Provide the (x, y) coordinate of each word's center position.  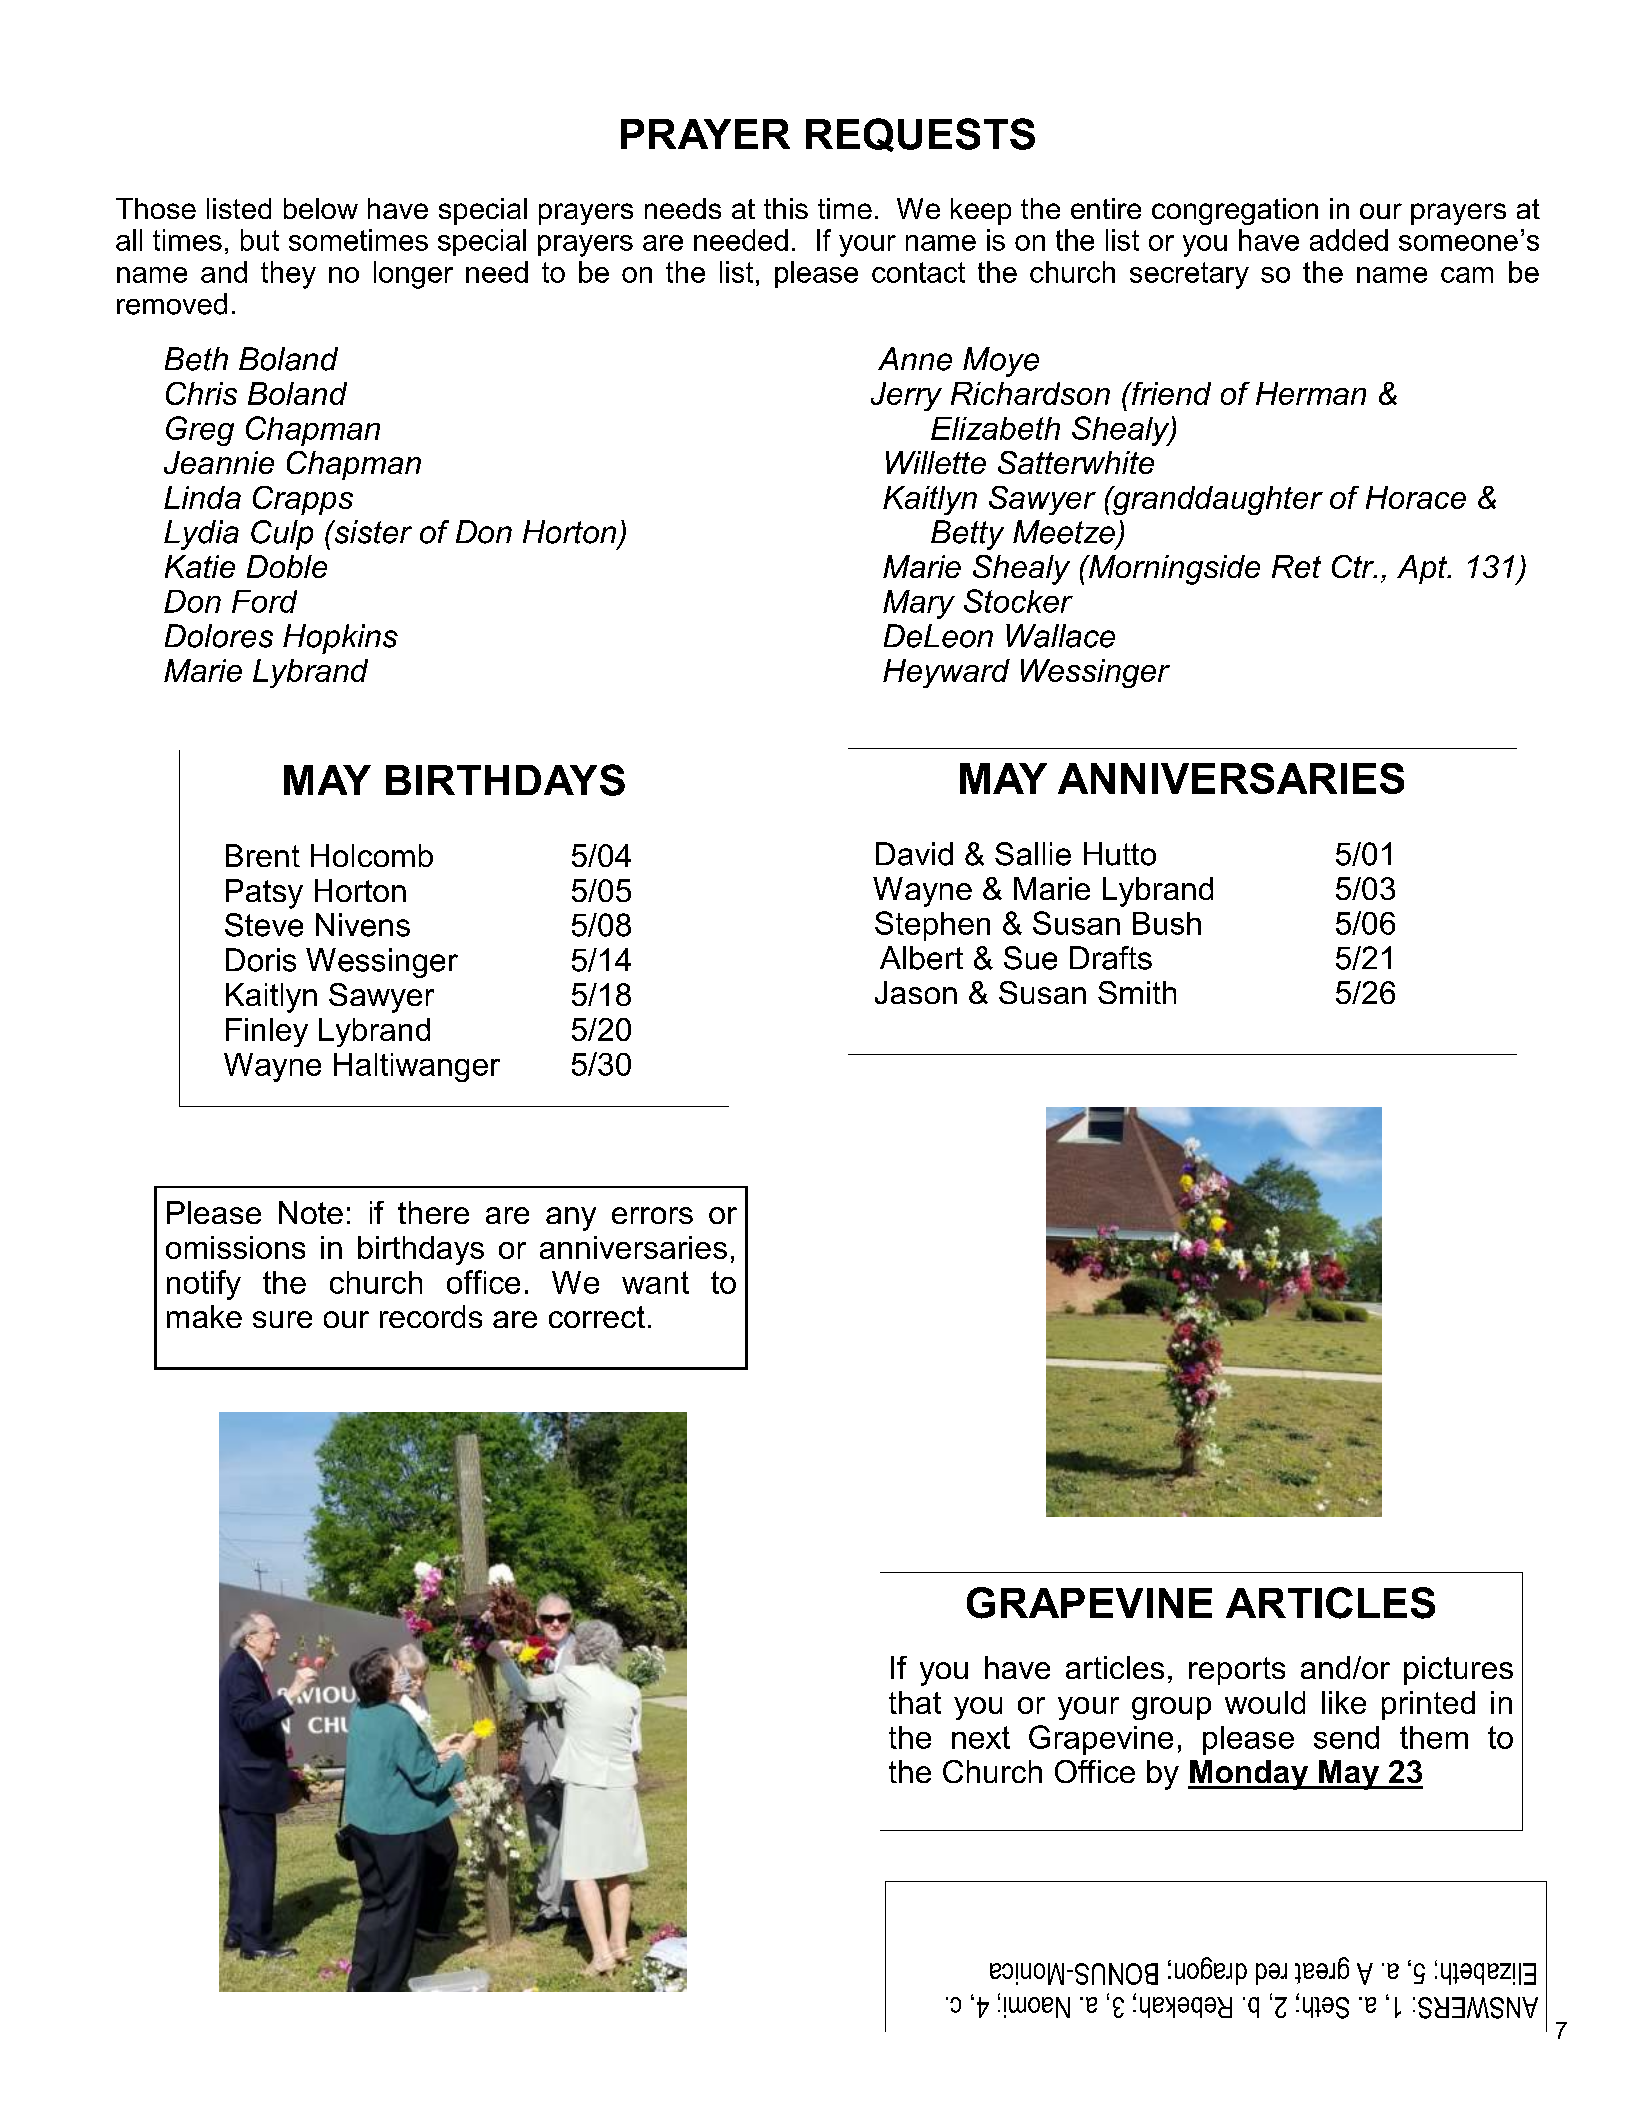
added (1349, 240)
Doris (261, 960)
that (915, 1702)
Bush (1167, 923)
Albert (921, 958)
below (321, 208)
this (786, 208)
